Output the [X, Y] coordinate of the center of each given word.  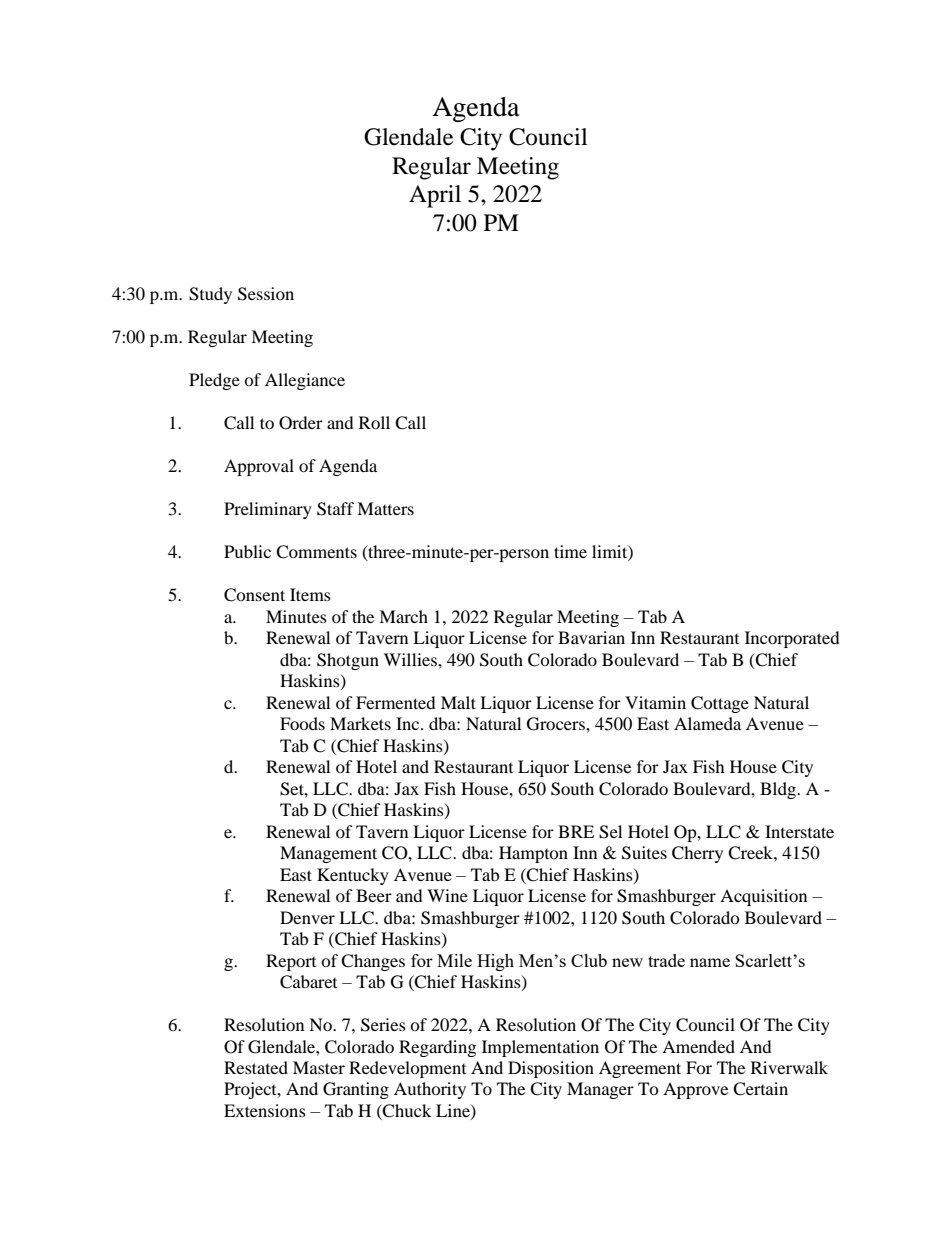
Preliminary [268, 510]
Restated [256, 1067]
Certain [760, 1089]
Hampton [533, 854]
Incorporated [792, 639]
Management [328, 854]
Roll [374, 422]
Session [266, 294]
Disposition [551, 1069]
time [570, 551]
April [435, 196]
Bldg [779, 790]
